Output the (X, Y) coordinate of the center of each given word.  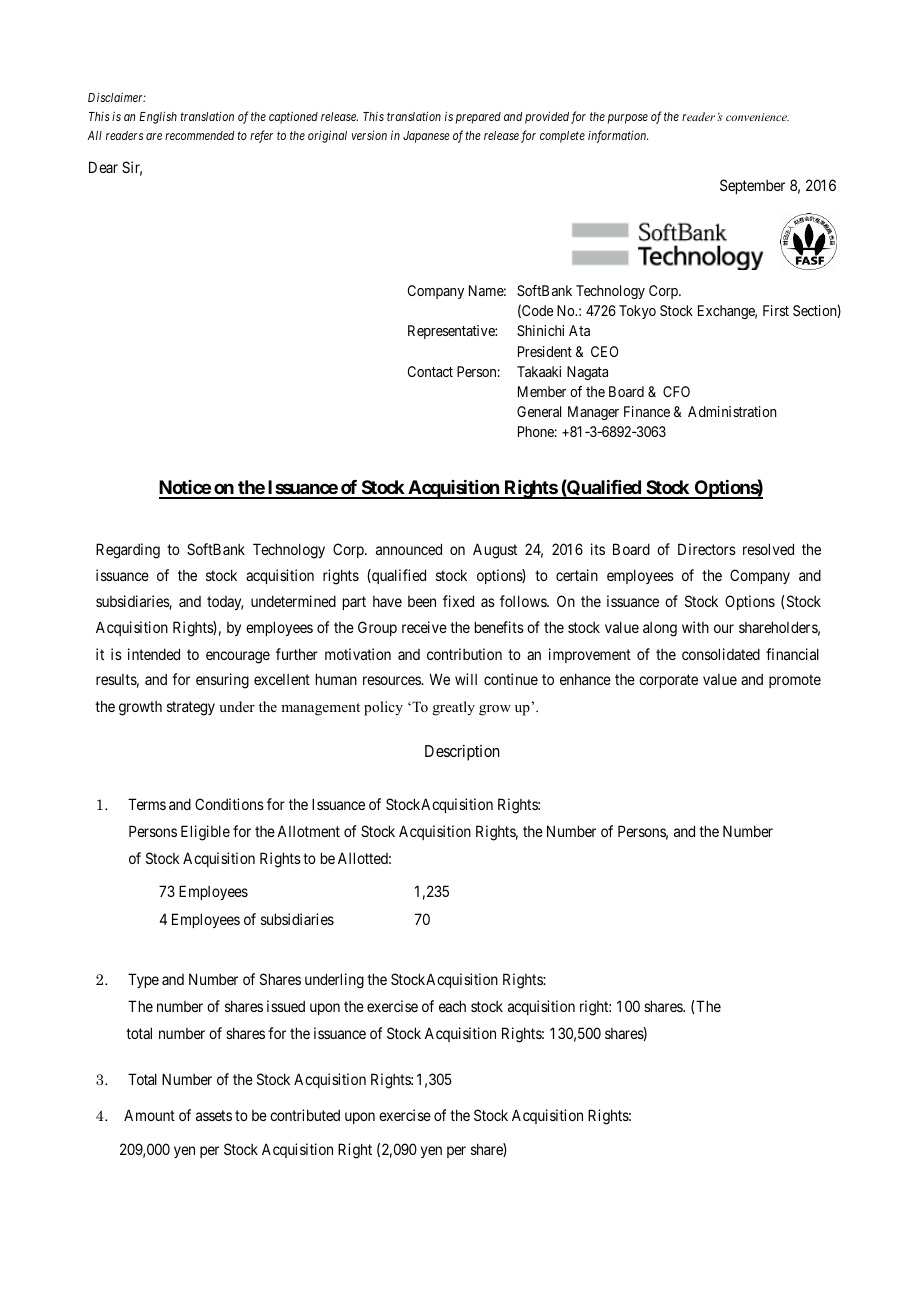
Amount (149, 1115)
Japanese (426, 137)
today (225, 603)
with (695, 627)
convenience (757, 117)
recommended (200, 135)
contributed (305, 1115)
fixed (458, 601)
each (452, 1006)
